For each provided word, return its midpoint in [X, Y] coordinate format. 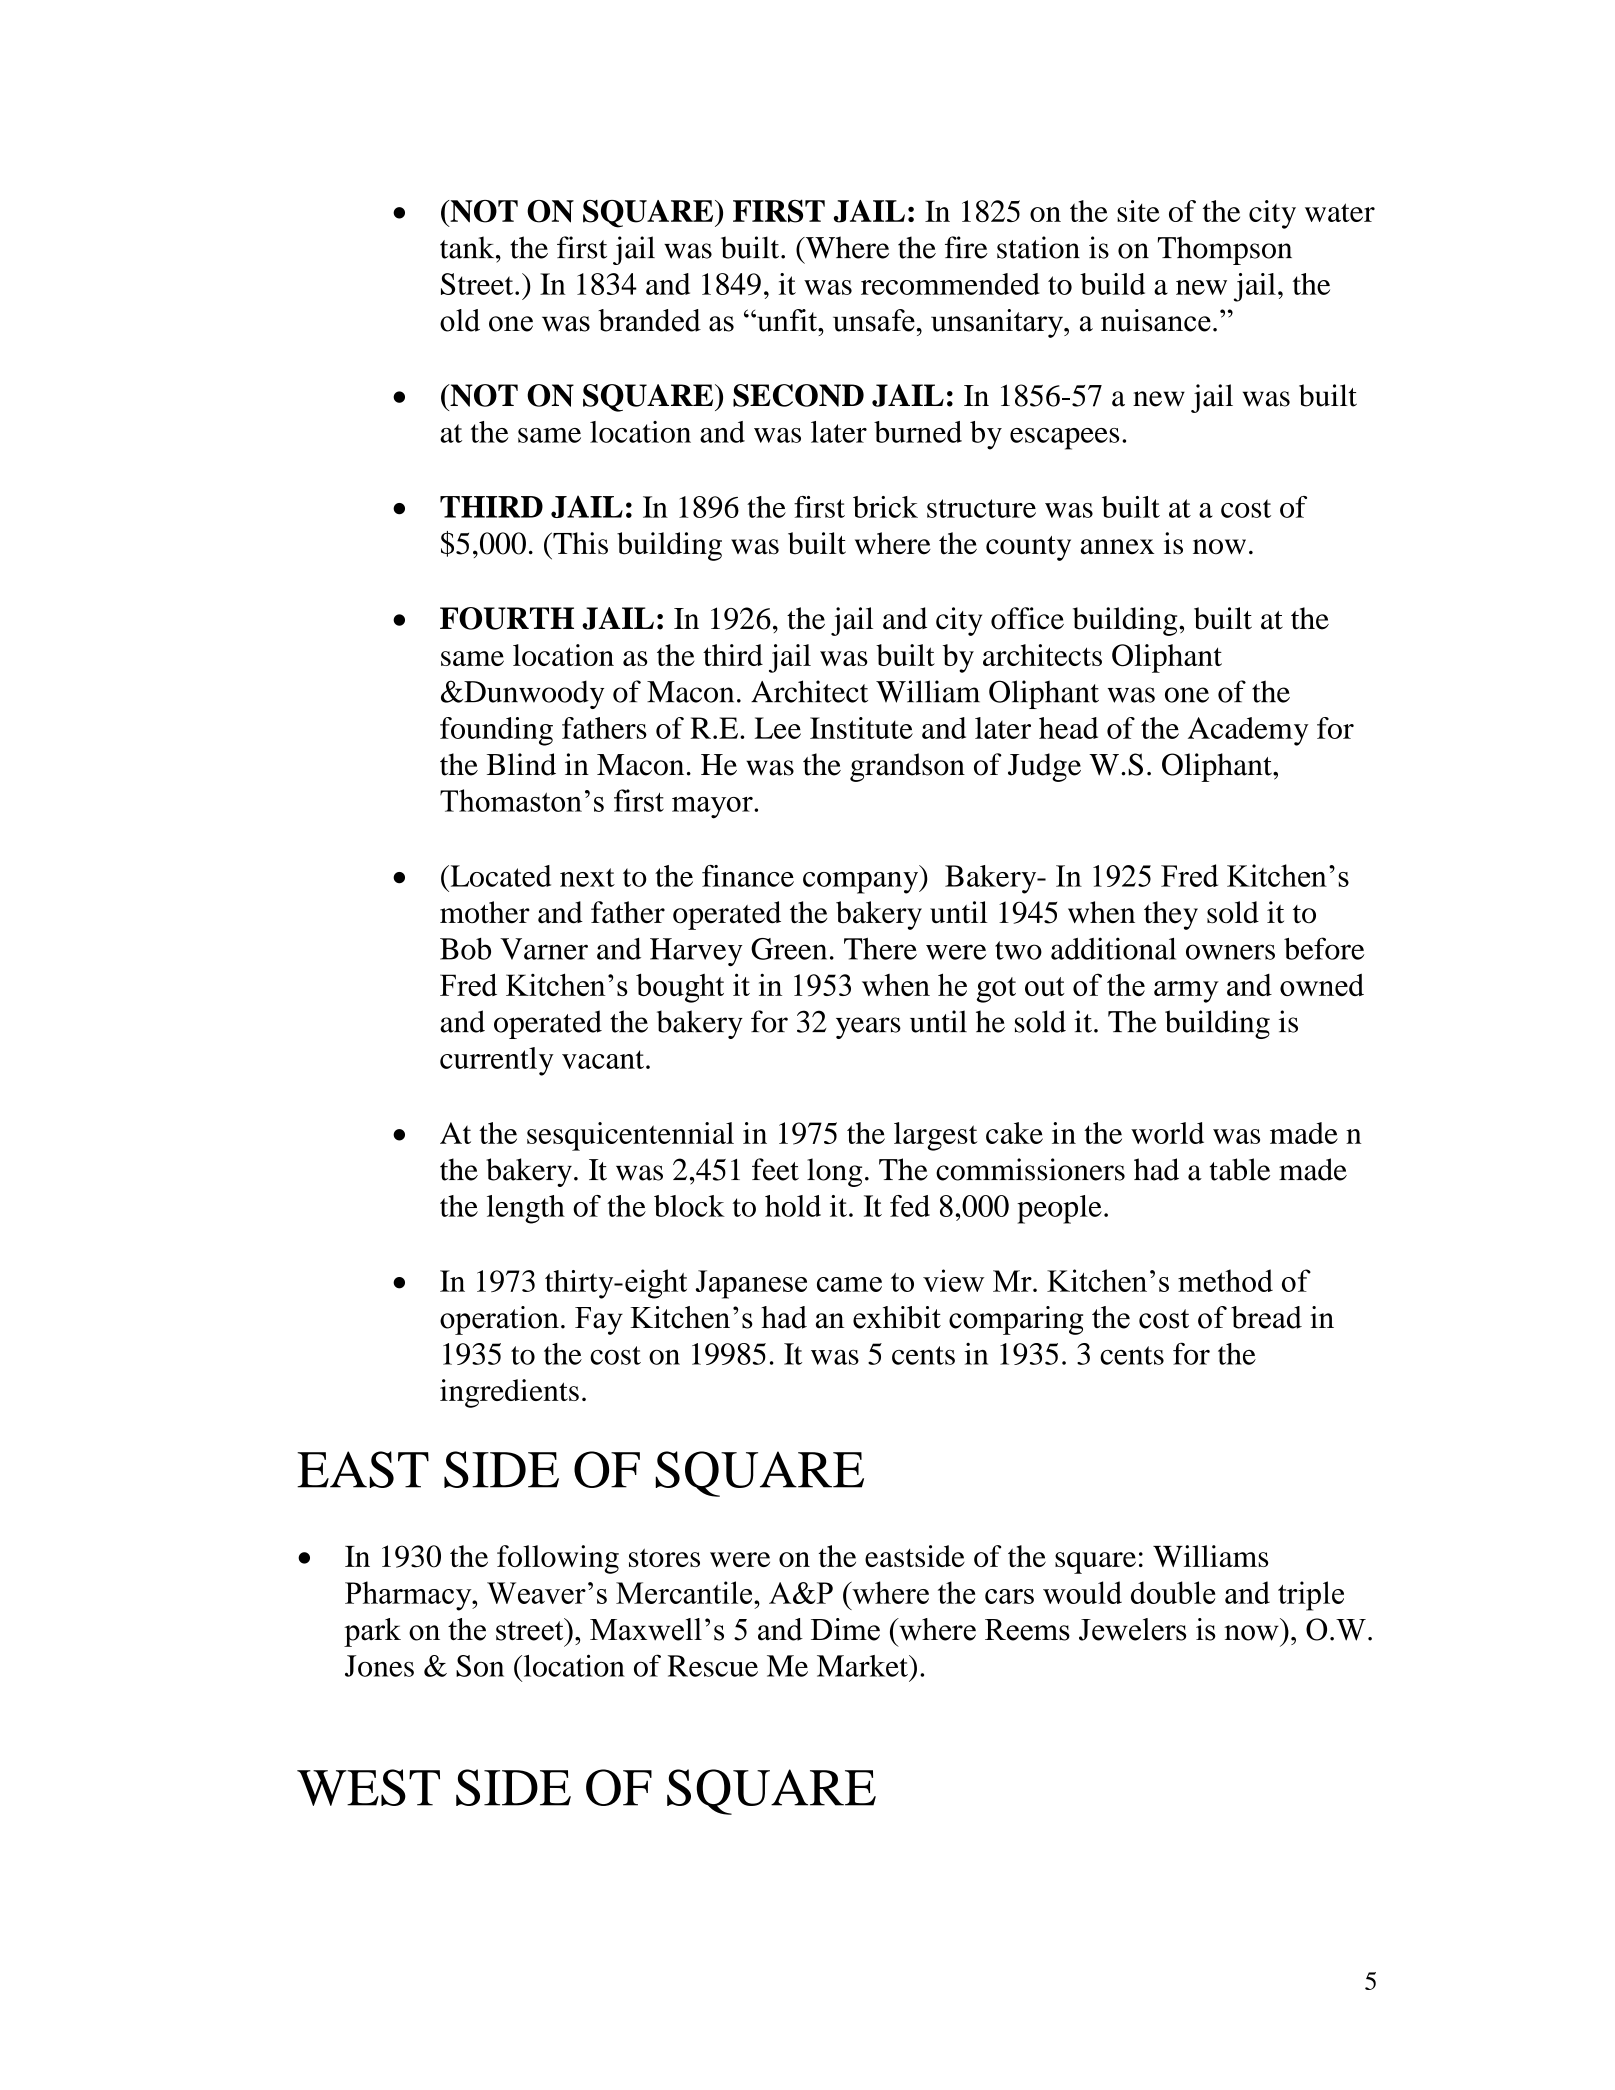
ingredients [509, 1393]
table [1240, 1169]
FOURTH [507, 618]
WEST [368, 1787]
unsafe [874, 320]
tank [468, 247]
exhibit [897, 1317]
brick [885, 507]
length [526, 1209]
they [1171, 915]
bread [1266, 1317]
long [834, 1172]
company [862, 883]
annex [1117, 547]
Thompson [1225, 250]
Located [499, 876]
